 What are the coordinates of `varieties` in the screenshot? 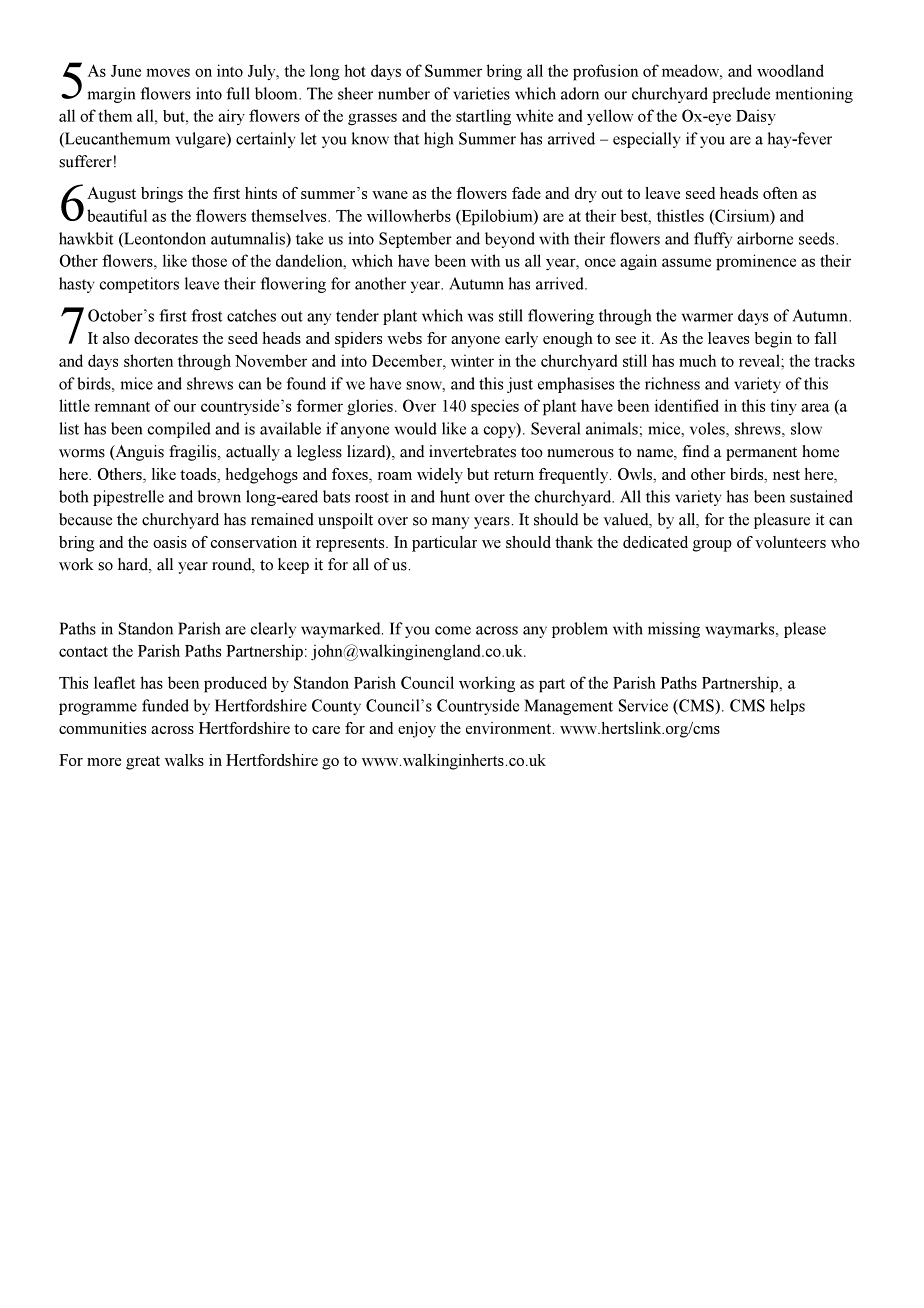 It's located at (481, 93).
